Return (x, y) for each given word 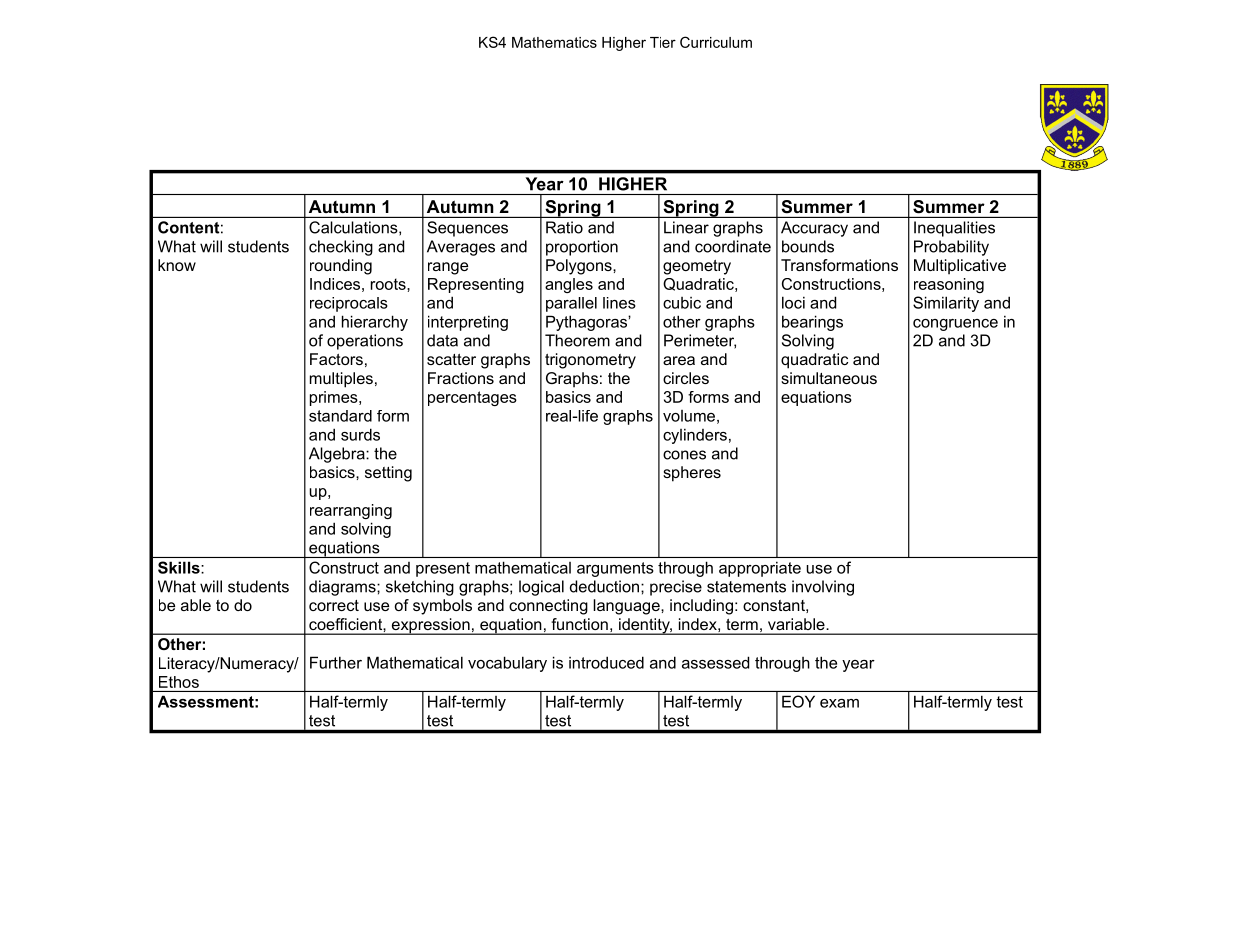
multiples (341, 380)
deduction (606, 586)
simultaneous (829, 378)
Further (336, 662)
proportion (582, 248)
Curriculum (716, 42)
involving (823, 588)
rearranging (351, 511)
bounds (808, 246)
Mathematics (554, 42)
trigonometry (590, 361)
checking (341, 248)
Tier (663, 42)
